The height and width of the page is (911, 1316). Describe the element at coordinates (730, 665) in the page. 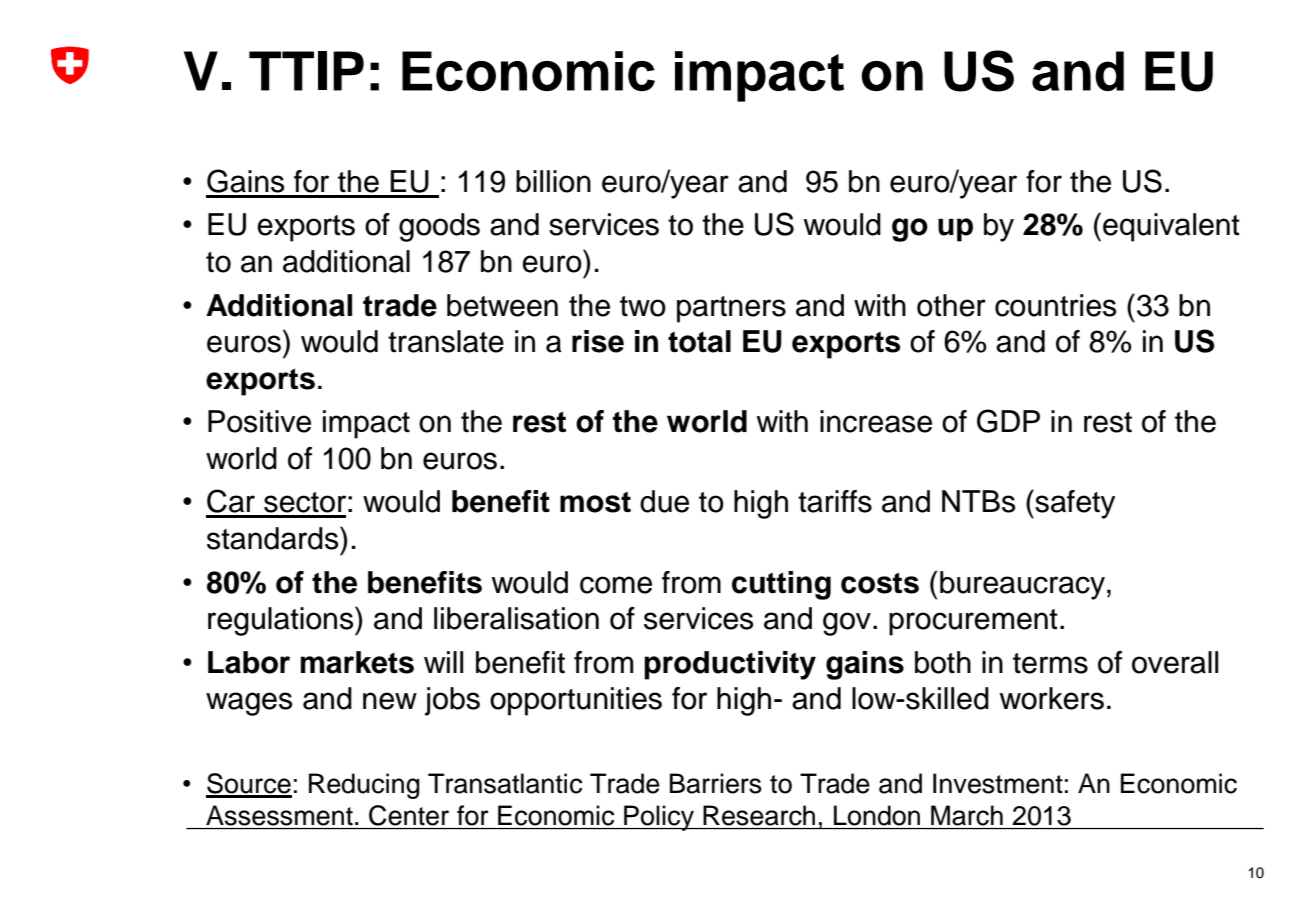

I see `productivity` at that location.
